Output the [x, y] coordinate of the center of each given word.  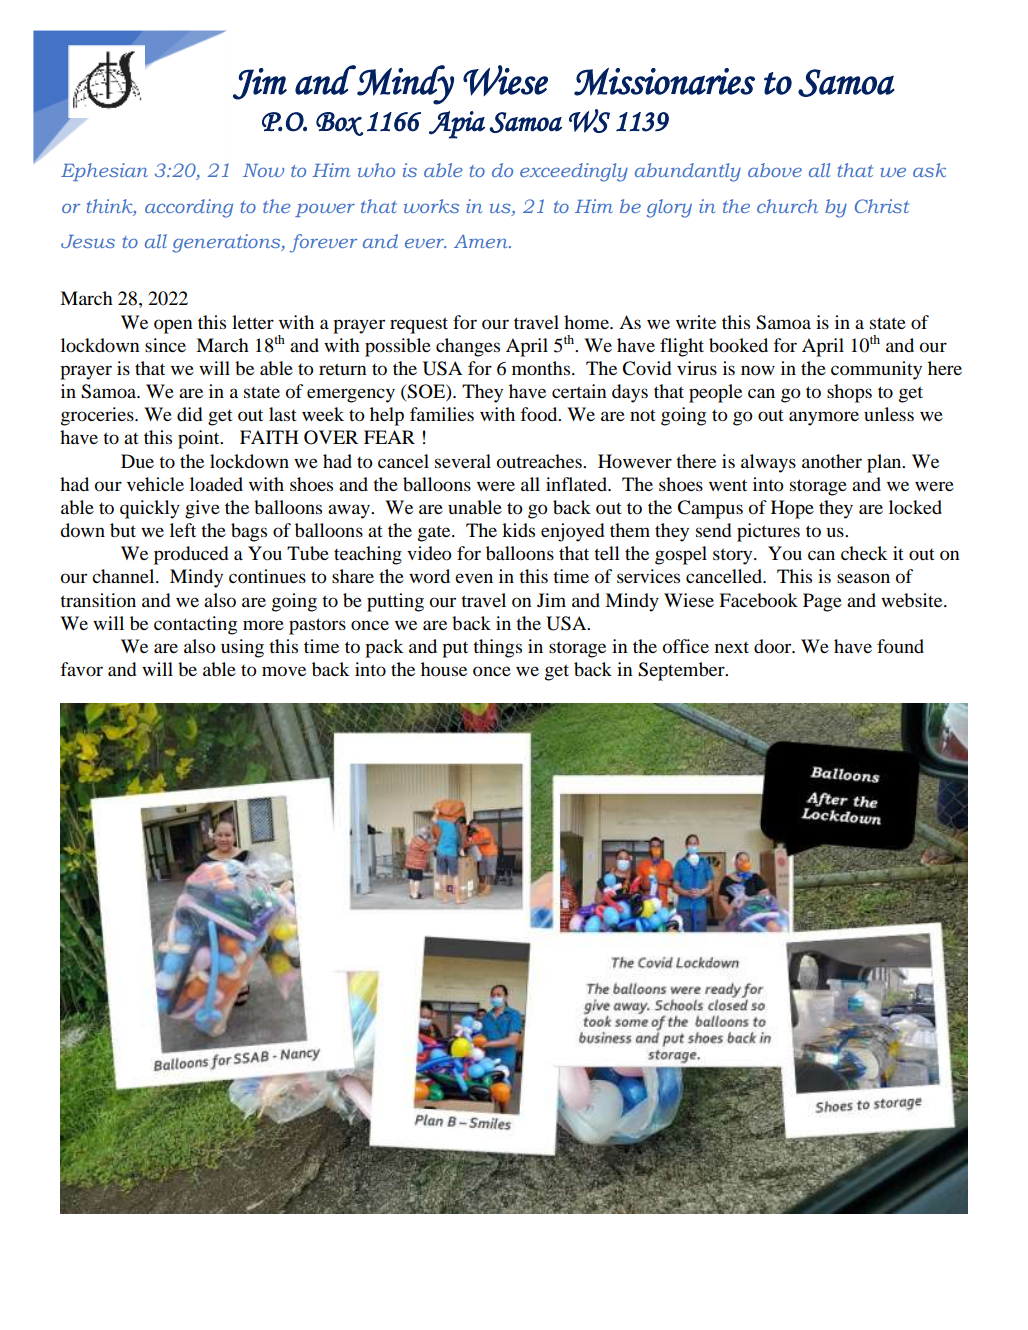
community [876, 370]
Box [339, 124]
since [165, 345]
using [242, 648]
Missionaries [664, 82]
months [542, 368]
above [775, 170]
